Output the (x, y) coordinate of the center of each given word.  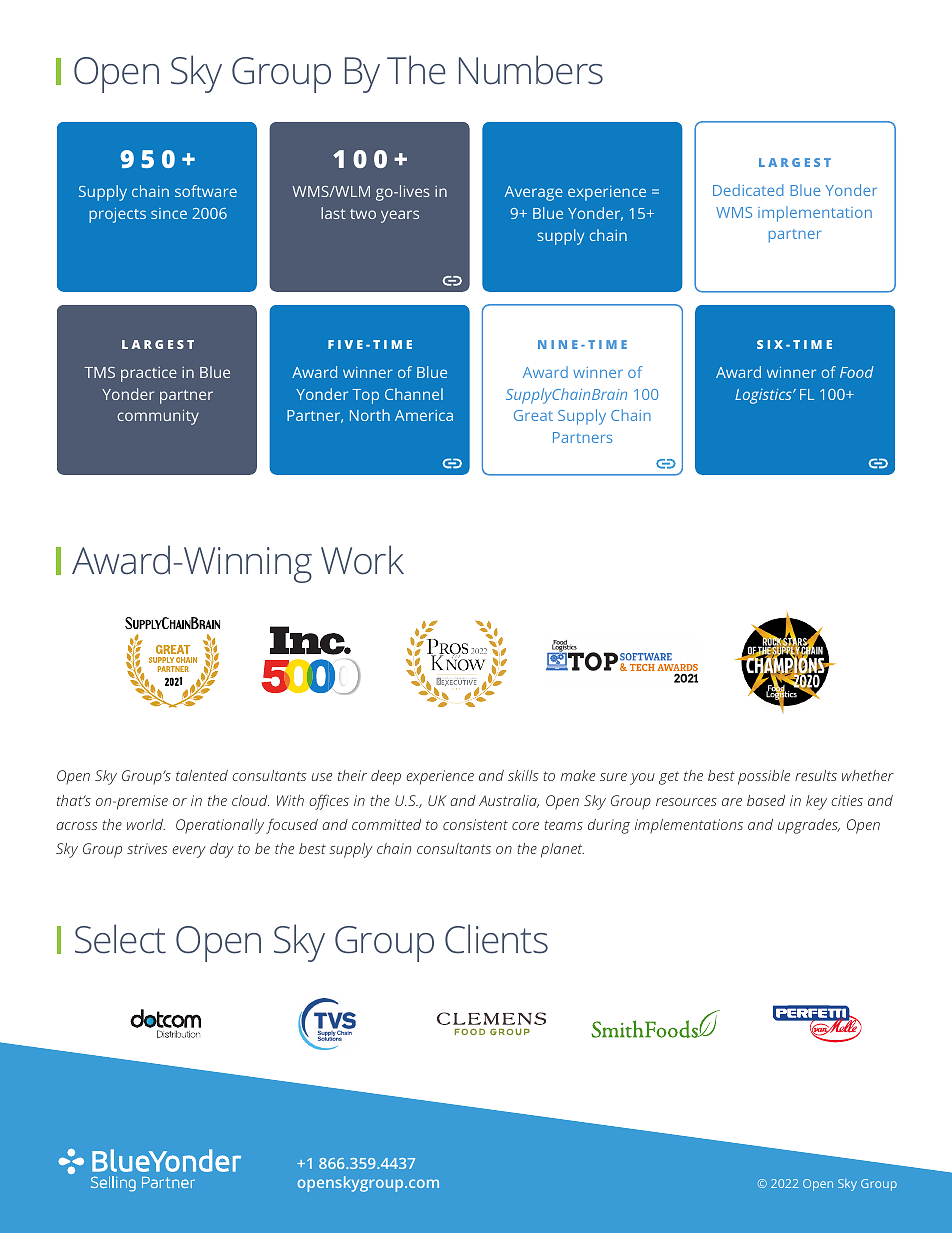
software (206, 191)
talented (202, 775)
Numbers (531, 70)
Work (362, 560)
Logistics (764, 396)
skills (523, 775)
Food (857, 372)
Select (120, 939)
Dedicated (748, 190)
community (158, 417)
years (400, 216)
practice (149, 374)
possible (764, 777)
